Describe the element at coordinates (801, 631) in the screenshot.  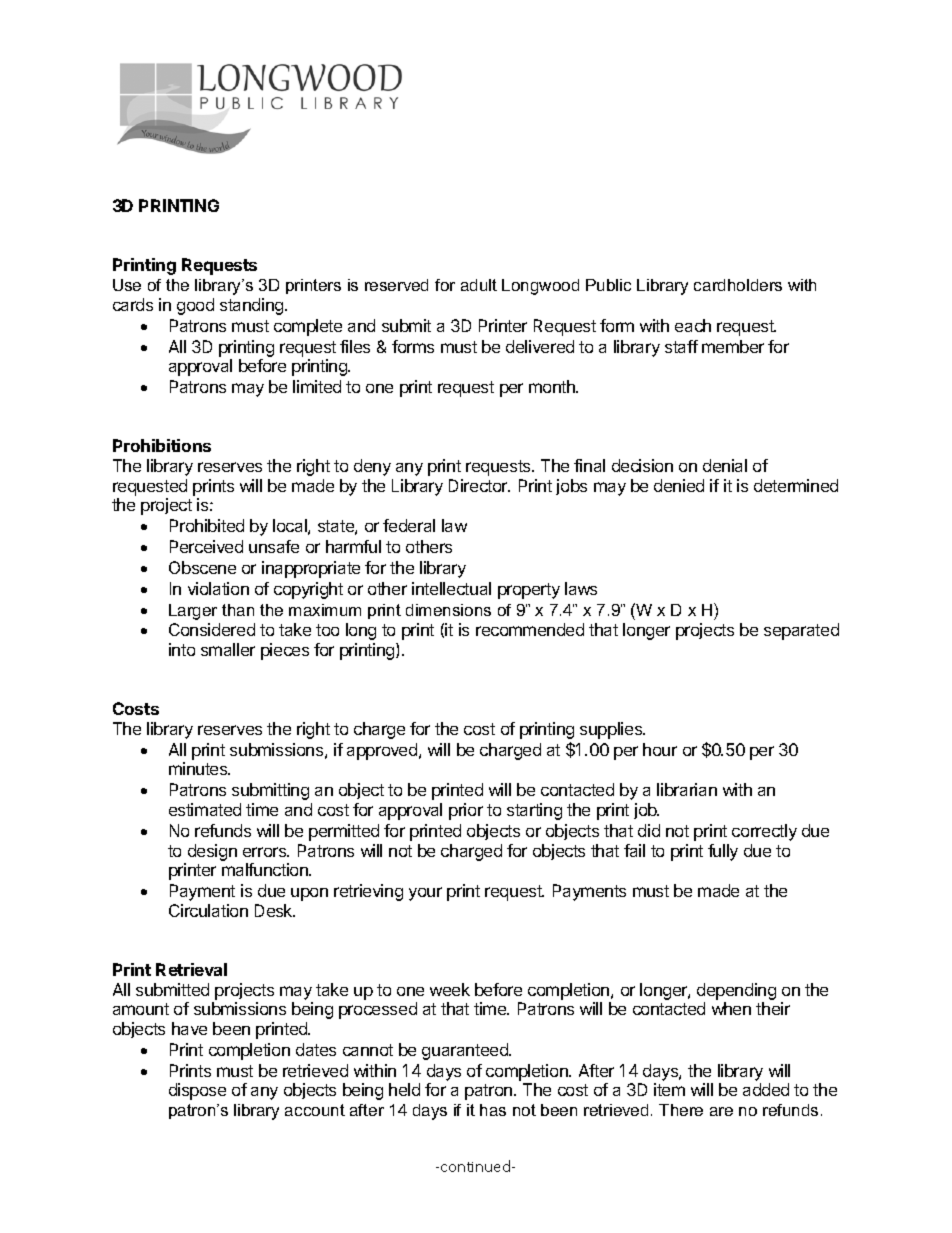
I see `separated` at that location.
